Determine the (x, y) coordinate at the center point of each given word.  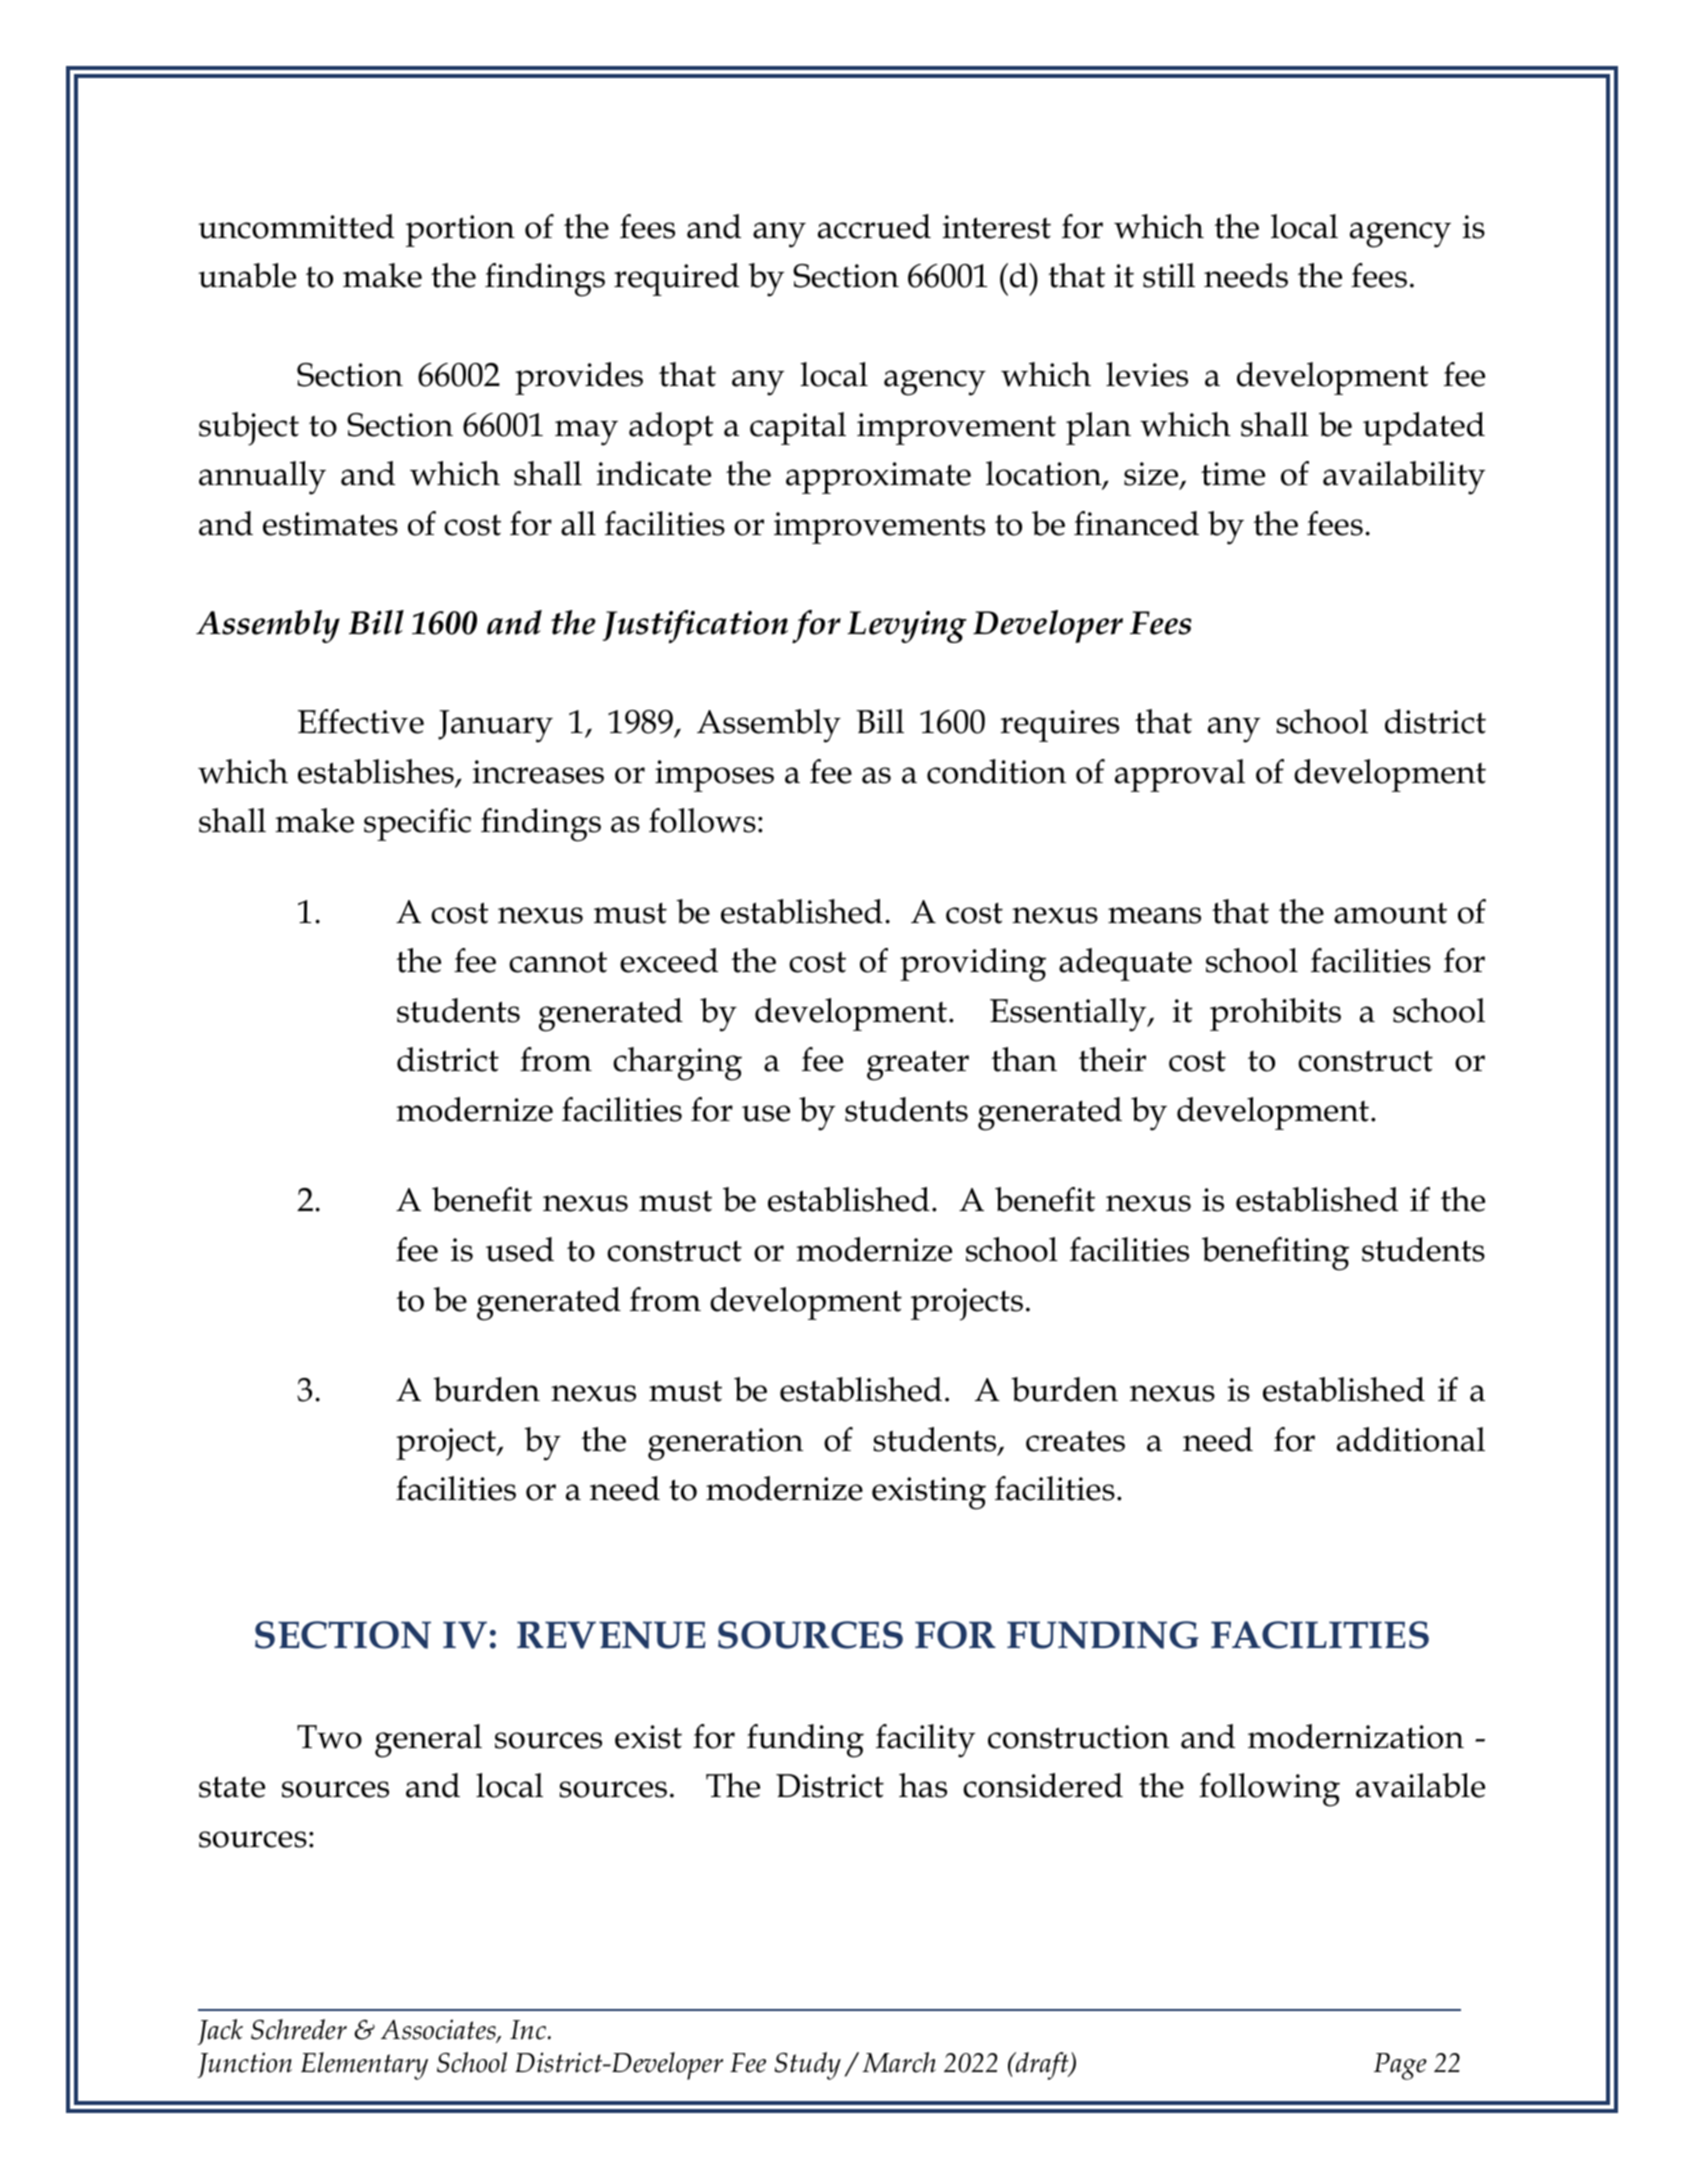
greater (918, 1065)
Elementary (364, 2066)
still (1169, 275)
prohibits (1275, 1014)
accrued (874, 226)
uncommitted (296, 226)
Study (807, 2066)
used (520, 1249)
